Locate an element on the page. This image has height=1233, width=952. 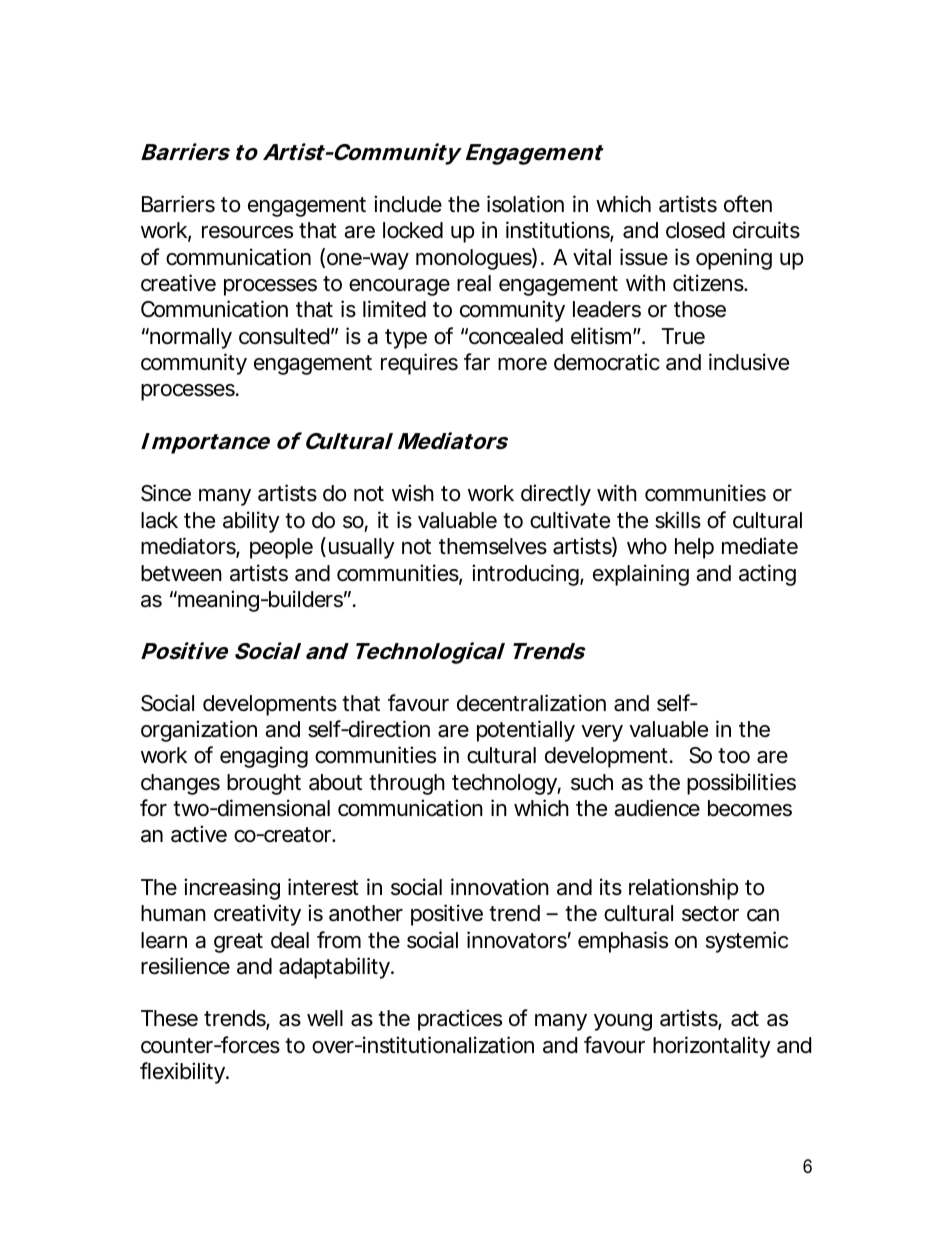
locked is located at coordinates (413, 230).
